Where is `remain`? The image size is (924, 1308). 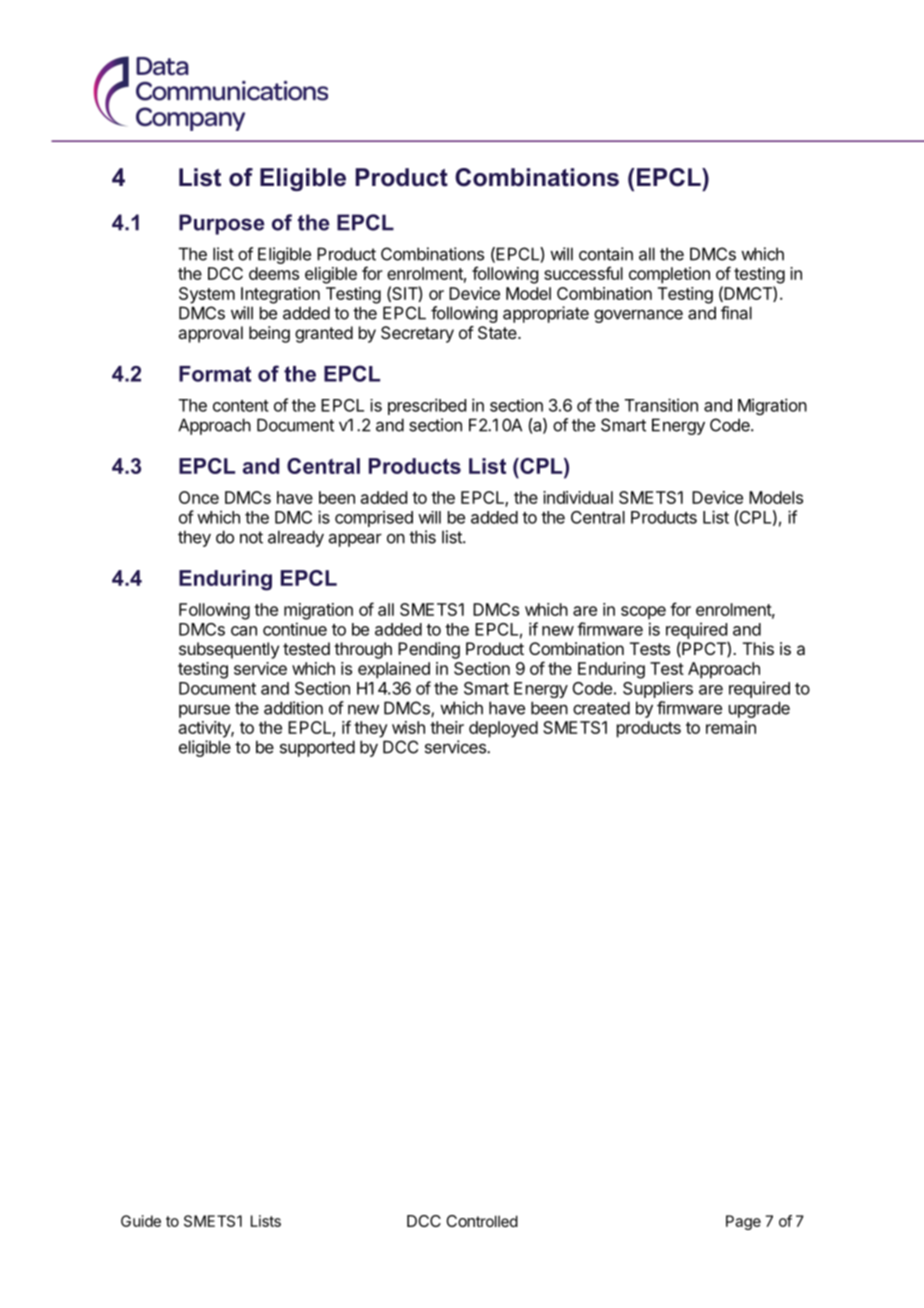
remain is located at coordinates (731, 727).
